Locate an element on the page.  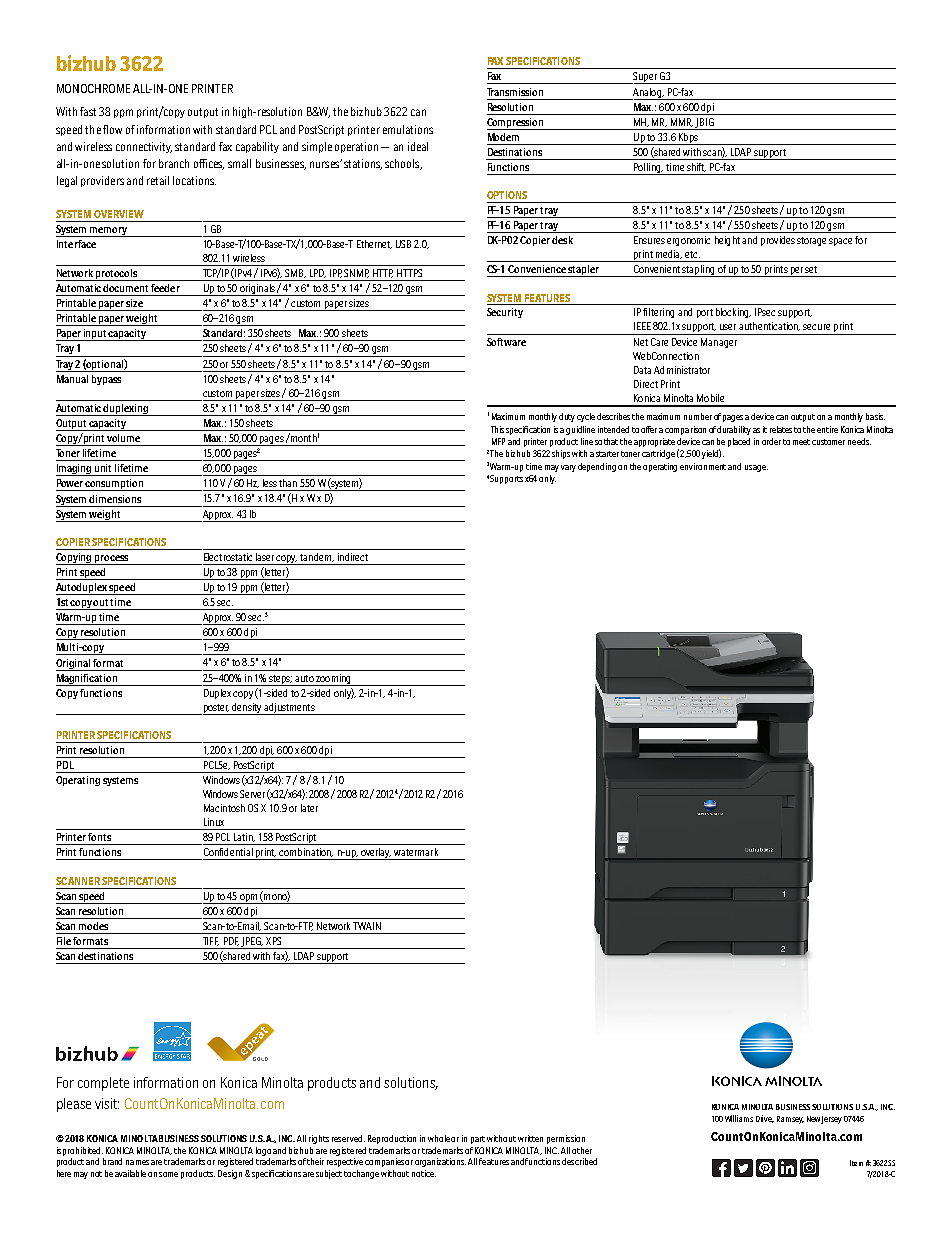
later is located at coordinates (309, 808).
